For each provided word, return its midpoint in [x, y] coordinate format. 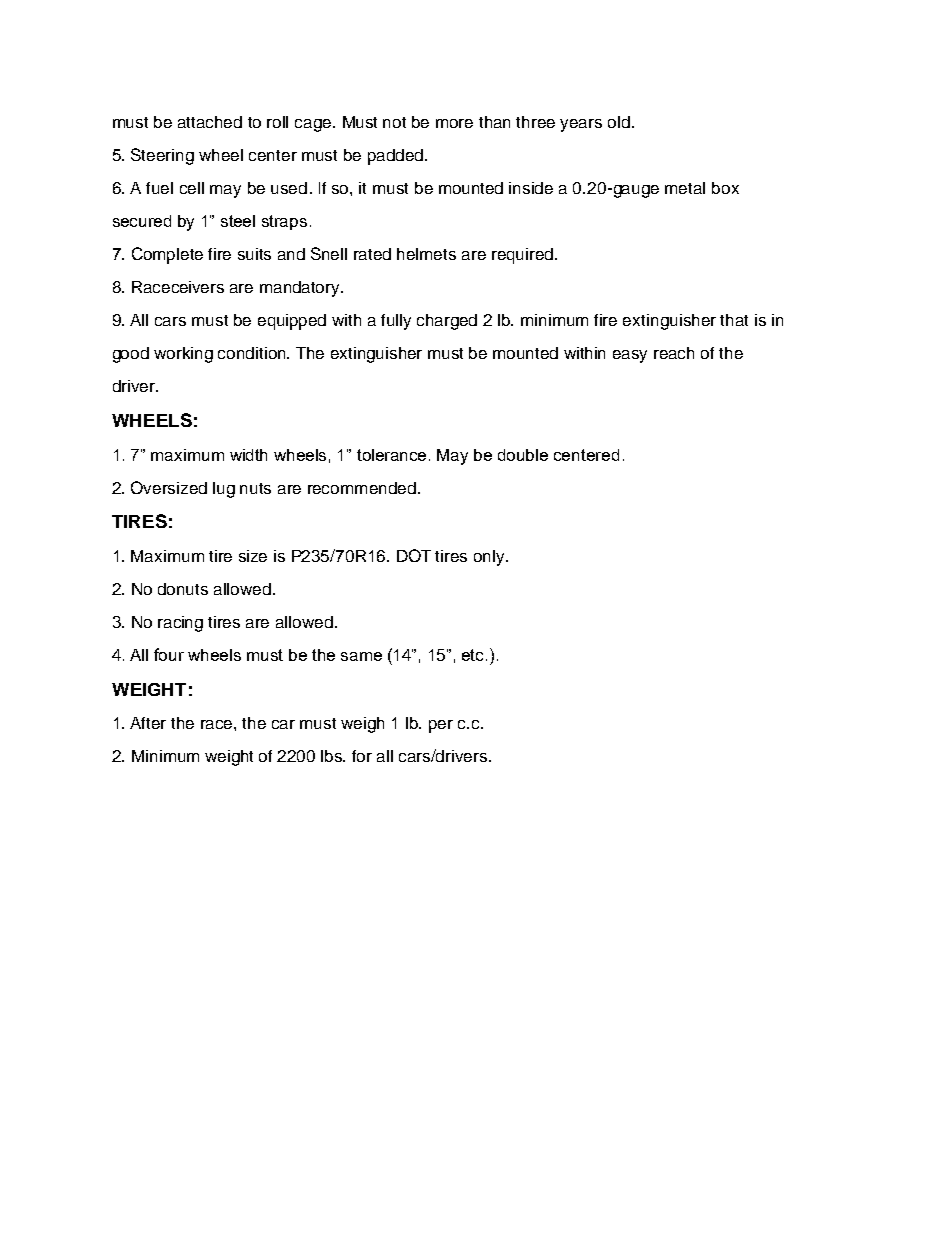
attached [210, 122]
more [454, 123]
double [523, 455]
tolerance [391, 455]
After [148, 723]
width [248, 455]
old [619, 122]
